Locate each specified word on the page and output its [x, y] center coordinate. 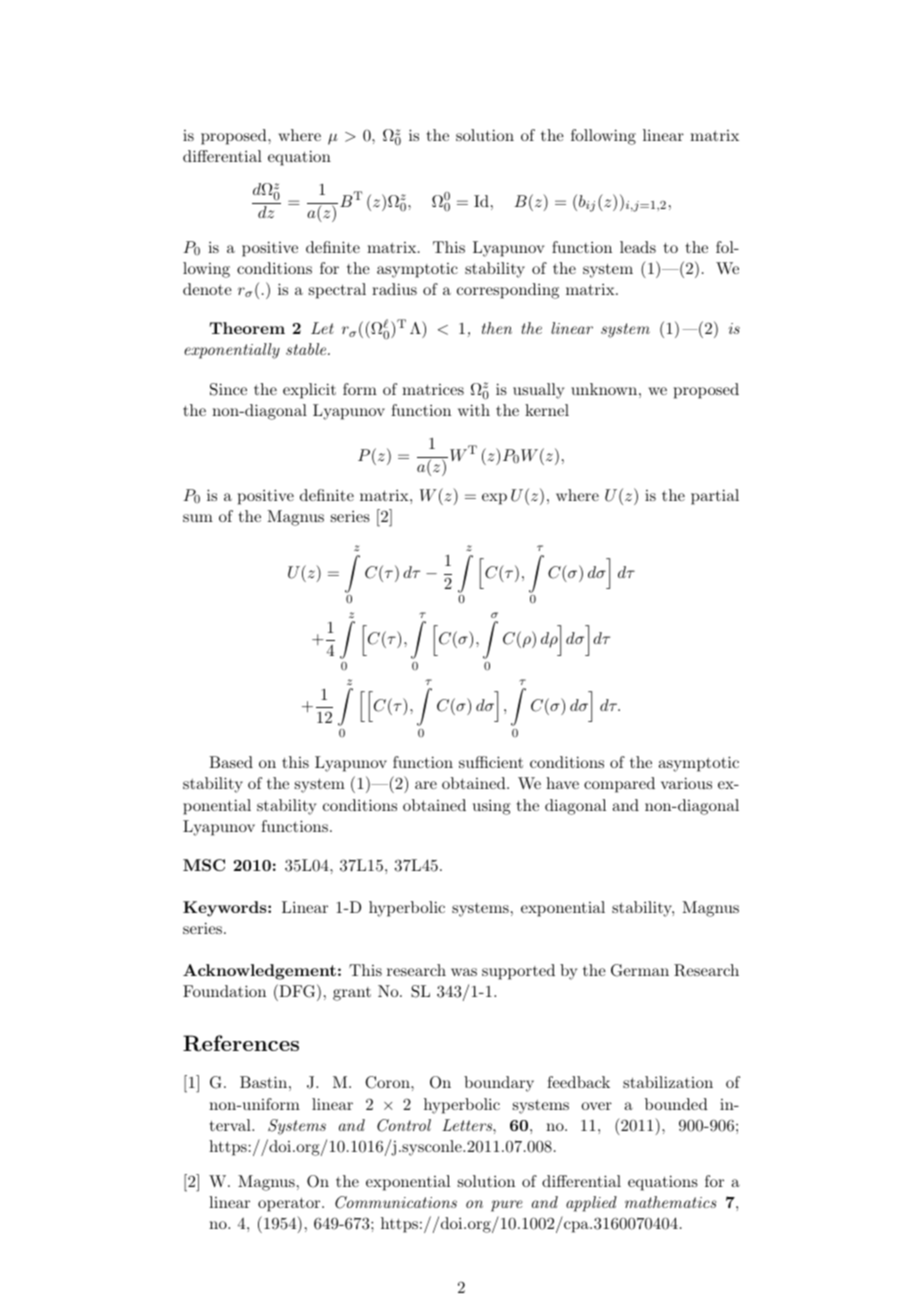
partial [715, 497]
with [474, 410]
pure [507, 1206]
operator [290, 1205]
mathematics [670, 1202]
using [492, 807]
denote [207, 289]
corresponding [508, 291]
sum [198, 518]
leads [638, 247]
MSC [204, 865]
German [640, 970]
